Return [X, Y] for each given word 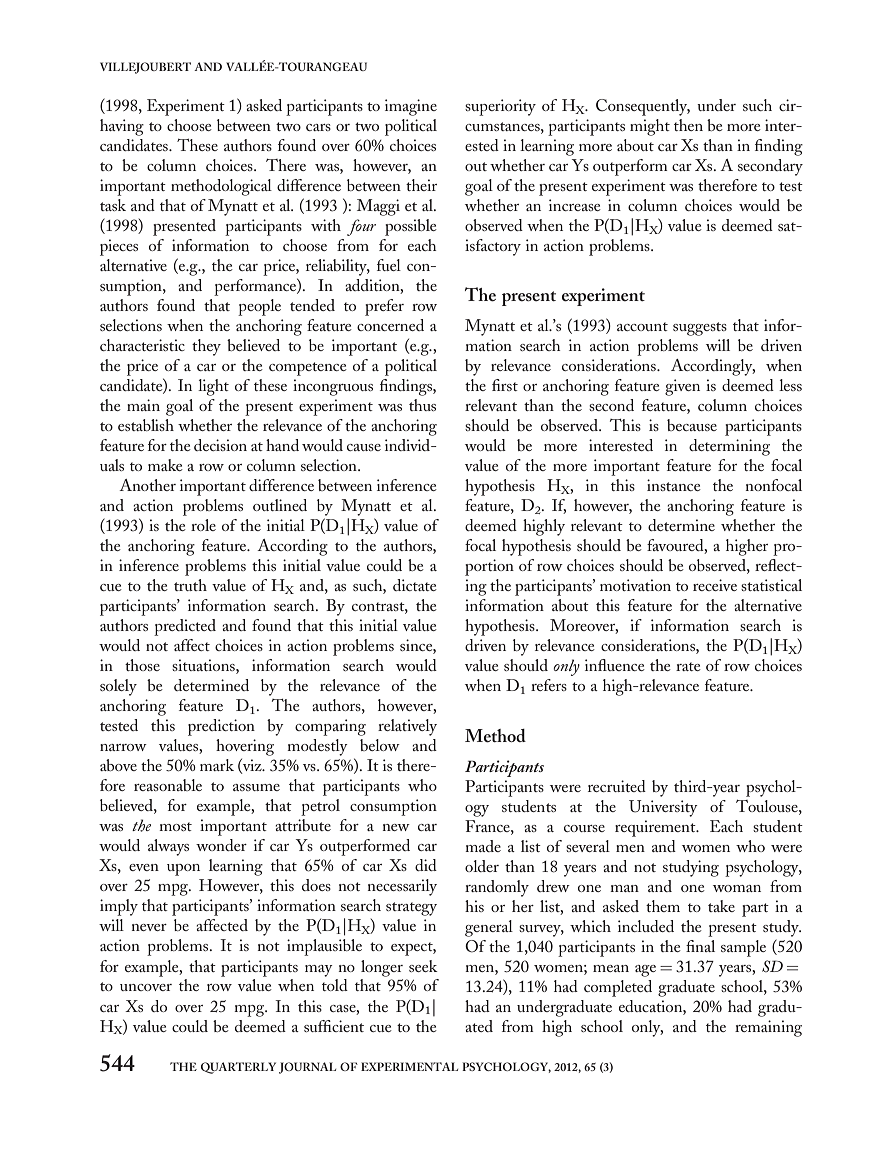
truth [190, 585]
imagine [411, 107]
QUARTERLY [238, 1068]
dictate [415, 585]
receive [715, 585]
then [688, 125]
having [122, 127]
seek [423, 966]
